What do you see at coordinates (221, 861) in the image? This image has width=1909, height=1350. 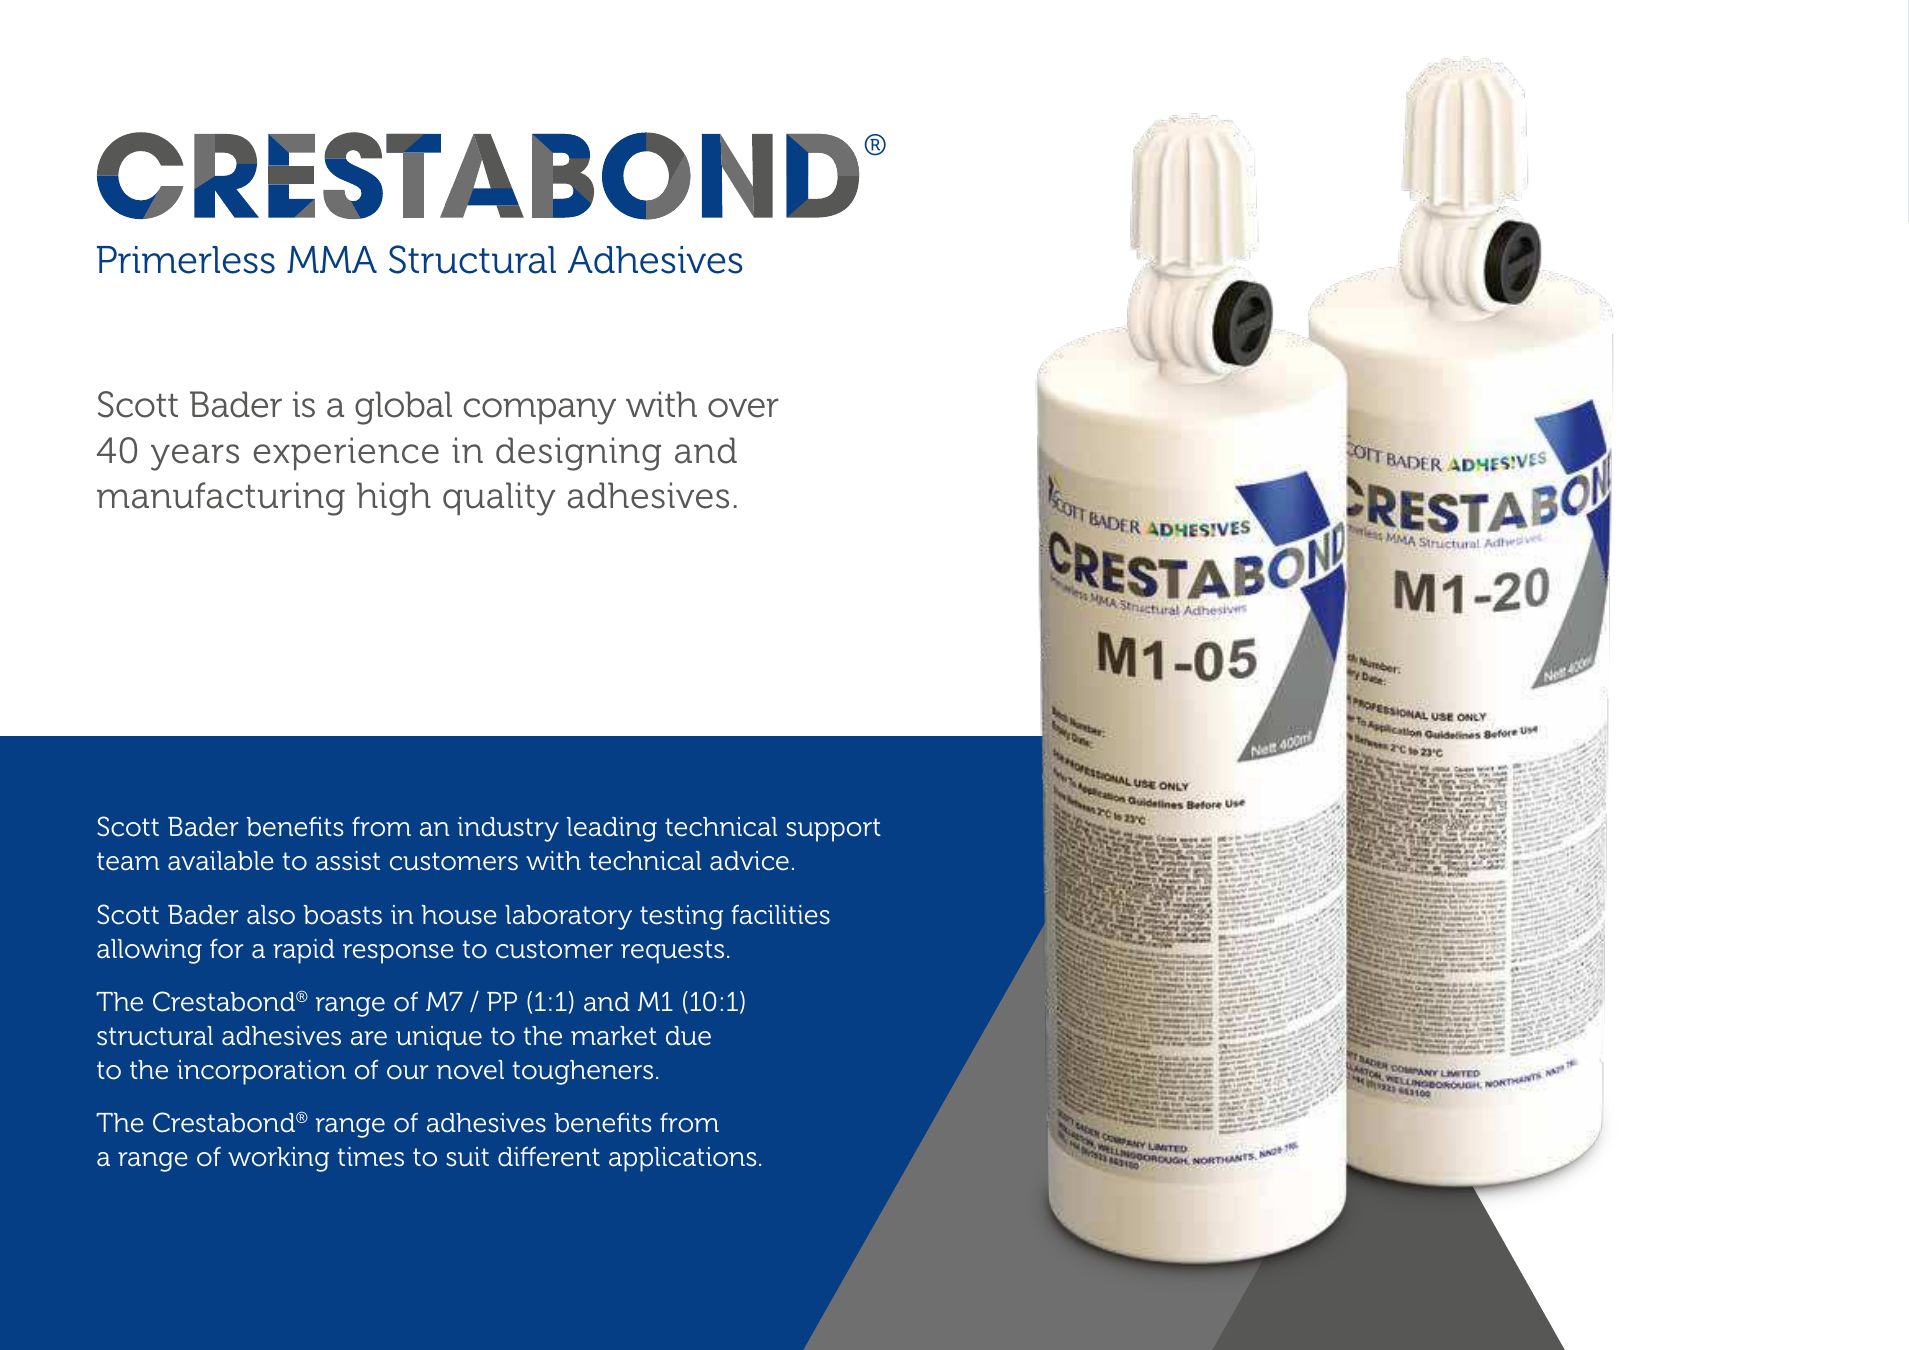 I see `available` at bounding box center [221, 861].
